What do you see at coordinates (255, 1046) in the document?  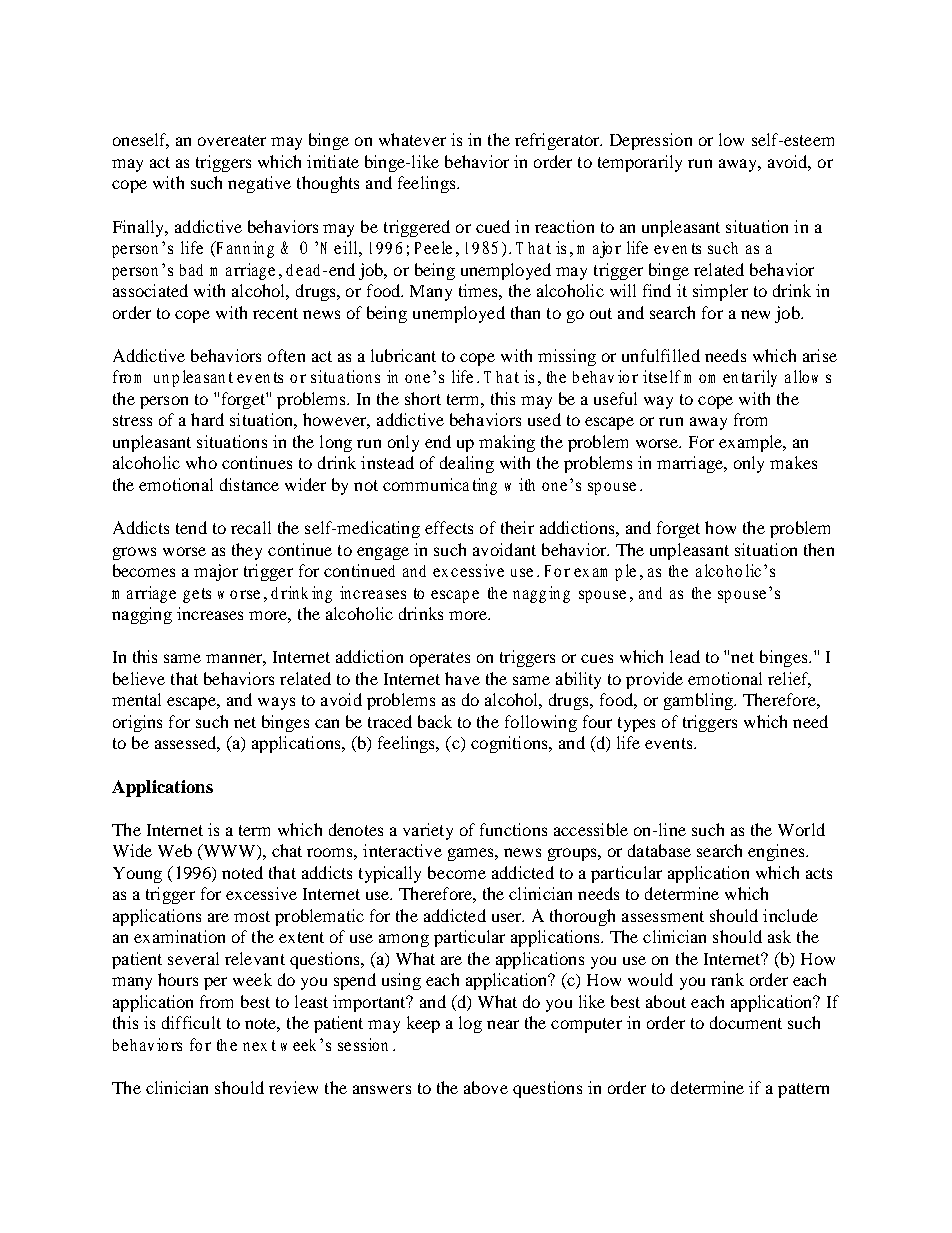 I see `nex` at bounding box center [255, 1046].
